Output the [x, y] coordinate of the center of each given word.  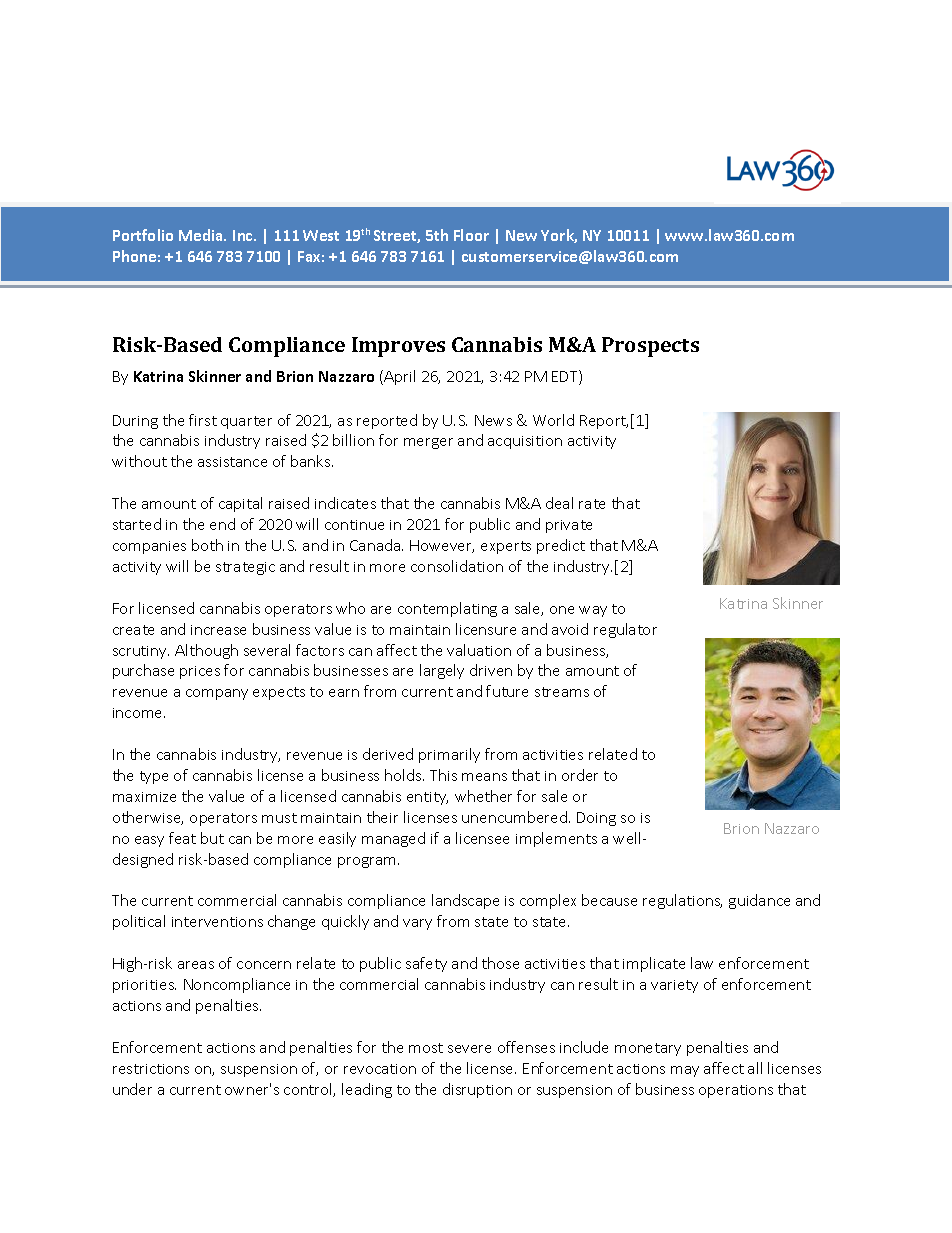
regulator [625, 630]
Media [202, 235]
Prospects [650, 347]
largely [442, 671]
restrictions [151, 1069]
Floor [471, 235]
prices [200, 672]
